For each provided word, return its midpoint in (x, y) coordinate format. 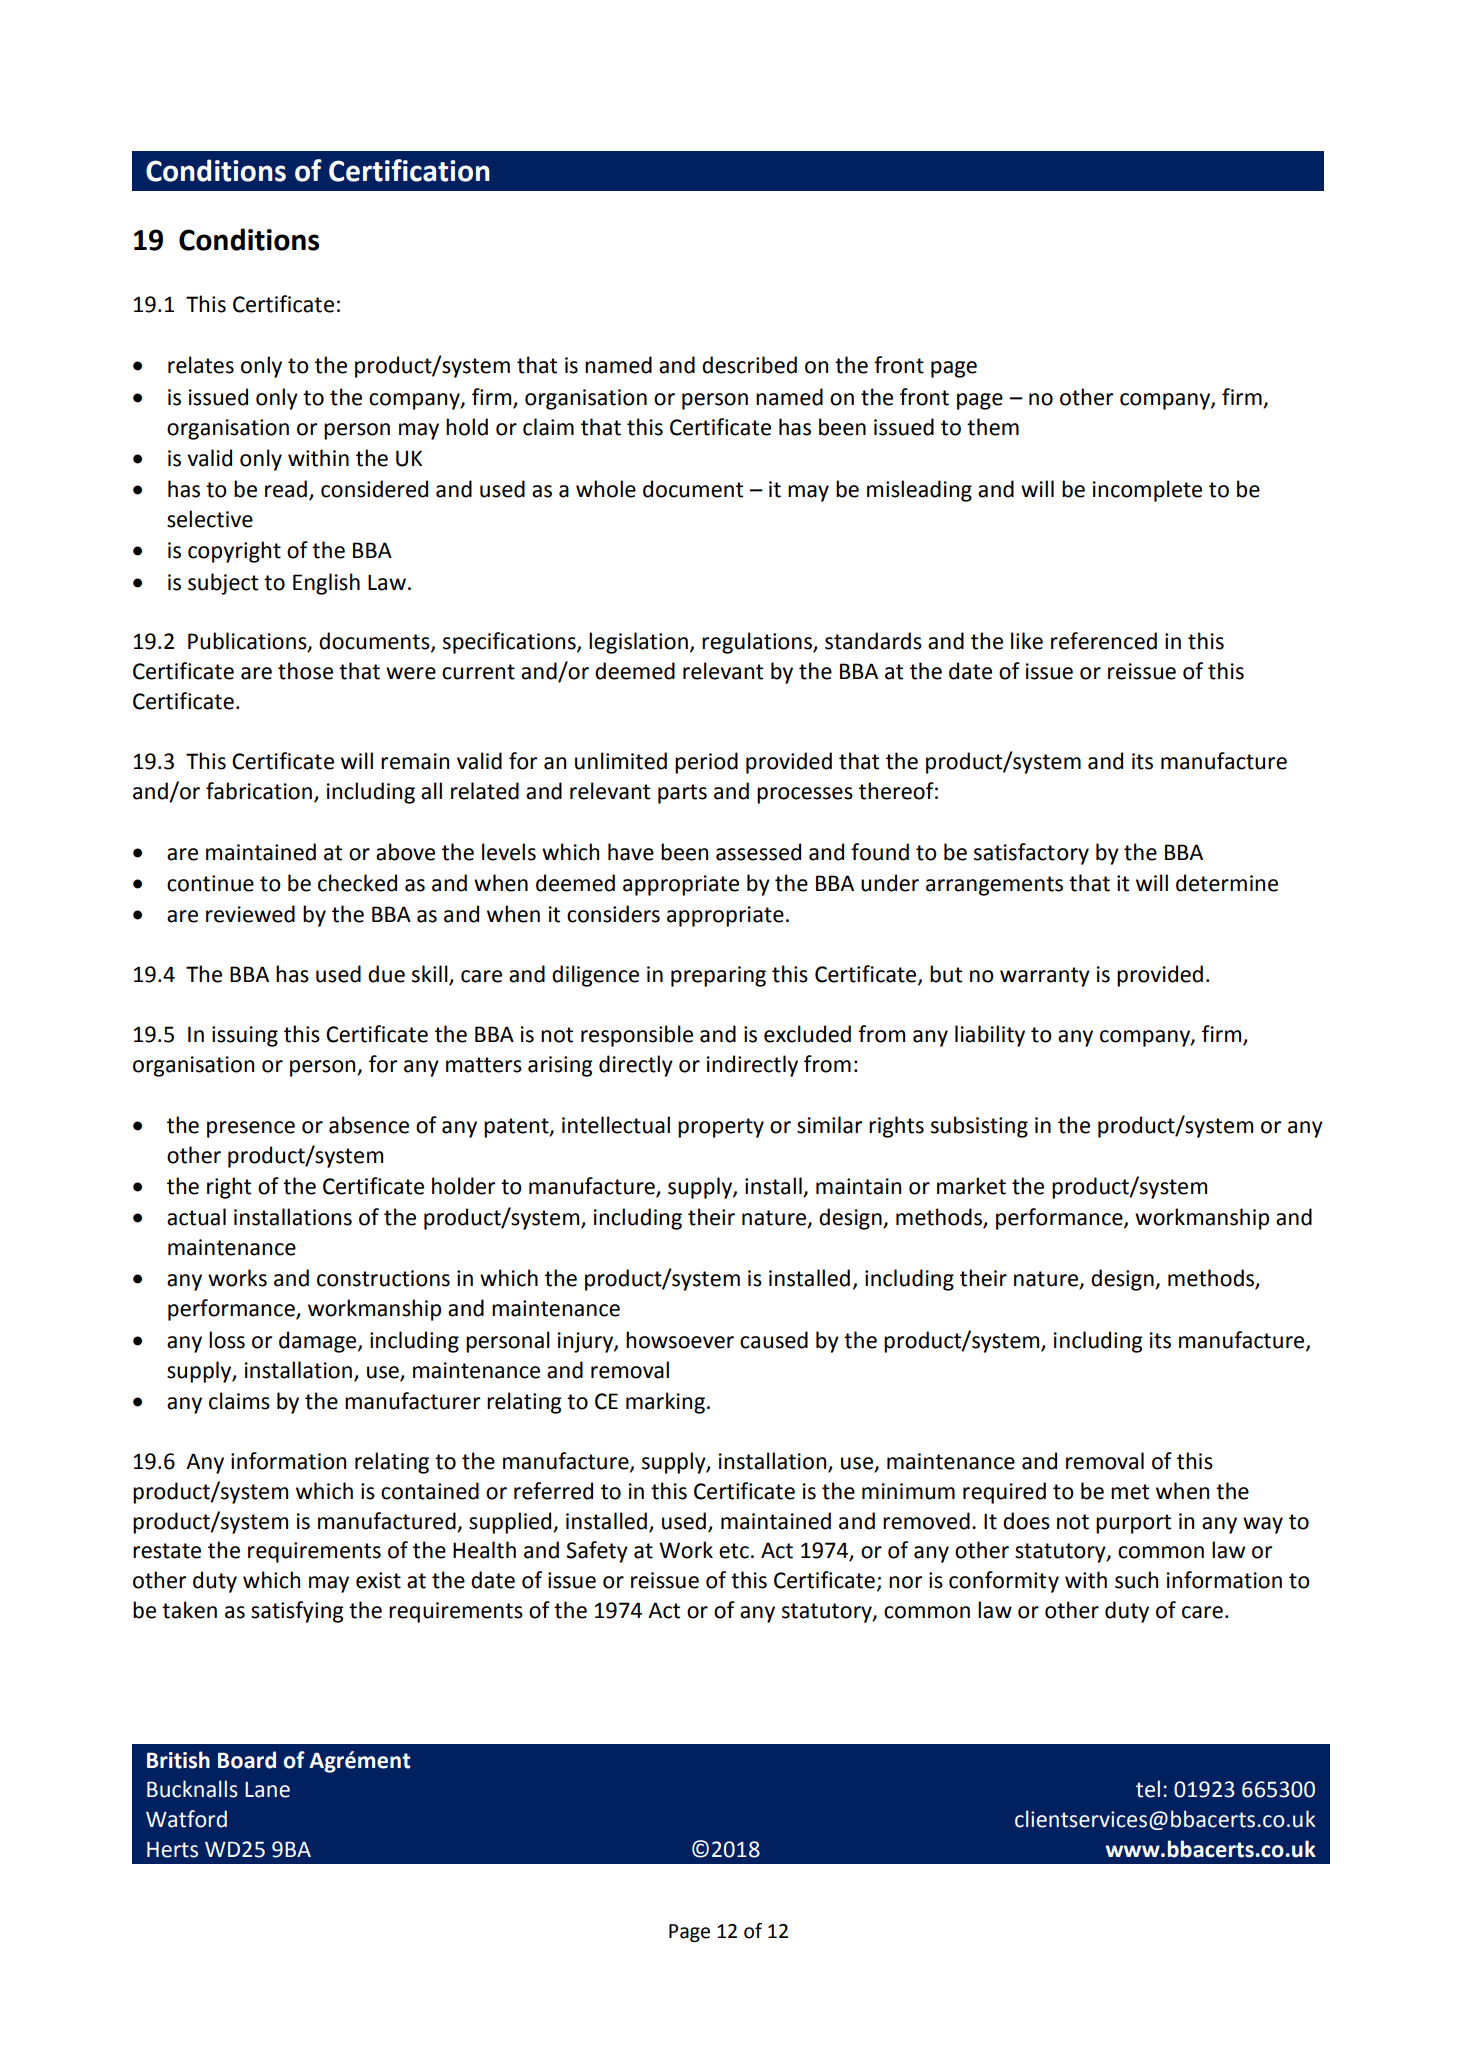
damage (319, 1342)
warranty (1045, 977)
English (326, 584)
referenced (1104, 641)
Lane (267, 1790)
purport (1133, 1524)
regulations (758, 643)
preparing (718, 976)
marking (665, 1403)
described (749, 365)
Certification (409, 170)
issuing (245, 1036)
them (993, 427)
